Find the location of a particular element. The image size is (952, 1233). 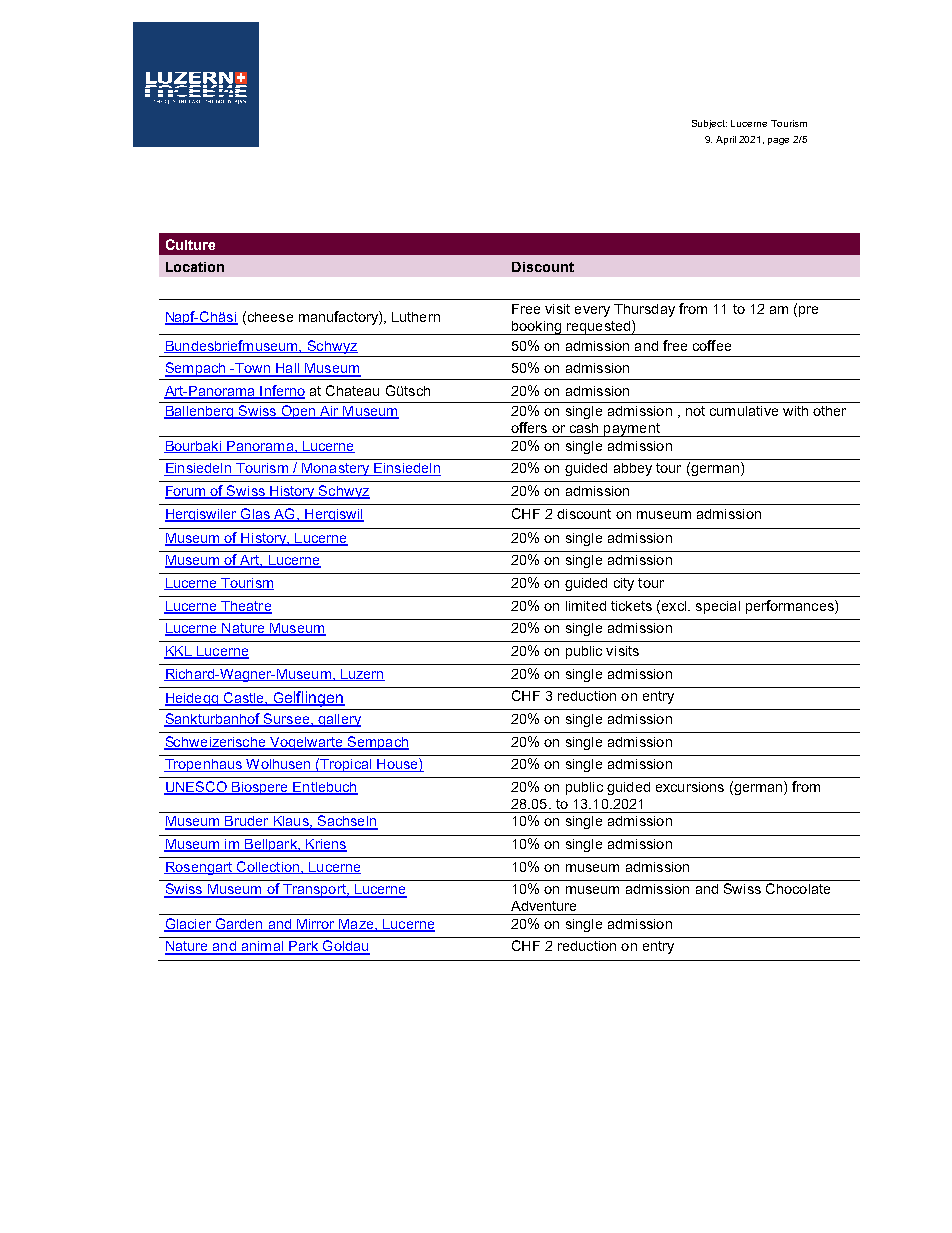

Subject is located at coordinates (709, 124).
